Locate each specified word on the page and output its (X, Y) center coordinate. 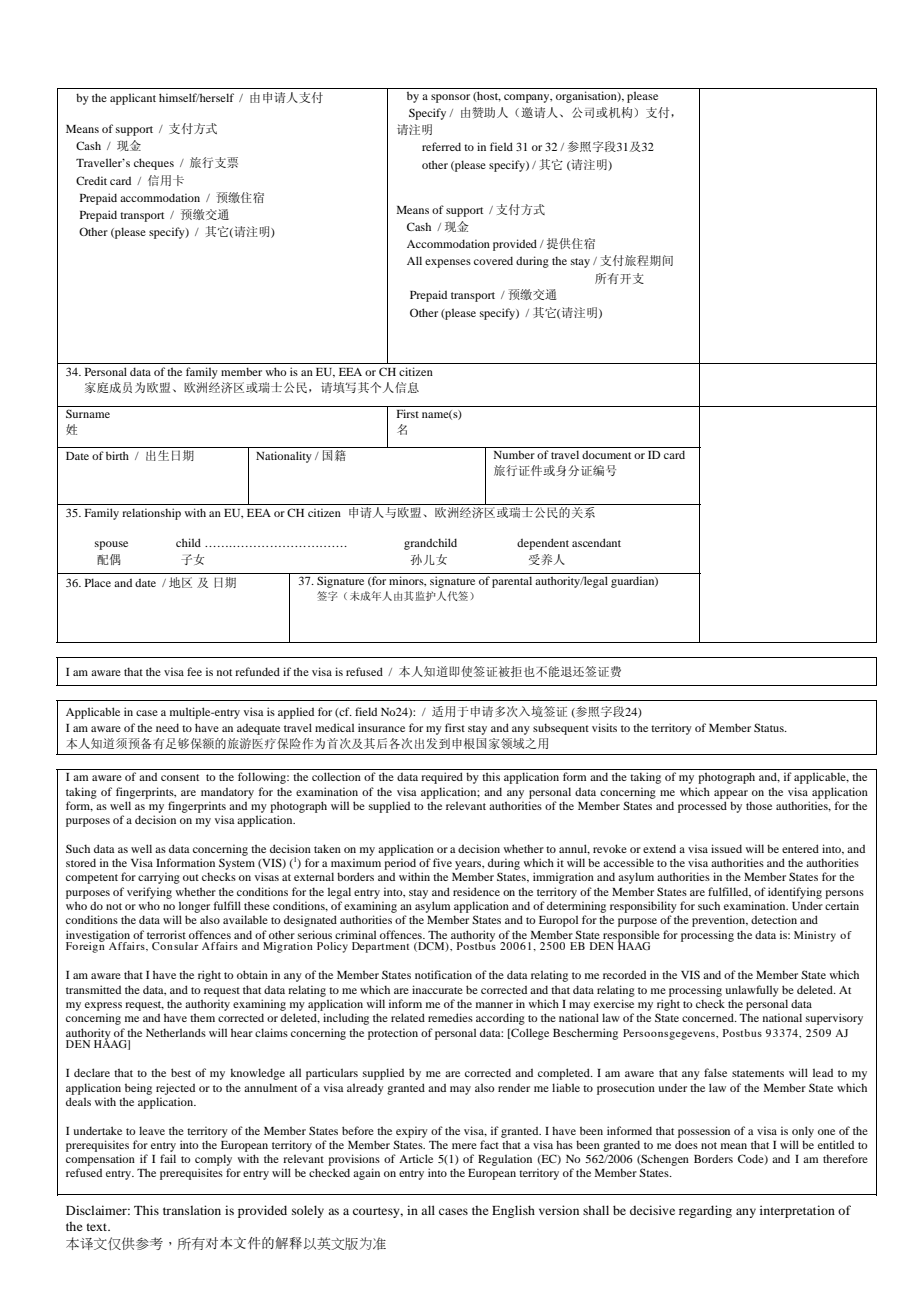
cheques (154, 164)
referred (441, 146)
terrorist (166, 934)
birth (117, 455)
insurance (381, 727)
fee (194, 671)
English (513, 1211)
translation (192, 1210)
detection (774, 919)
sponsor (450, 98)
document (606, 454)
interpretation (797, 1211)
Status (770, 727)
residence (476, 891)
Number (514, 454)
